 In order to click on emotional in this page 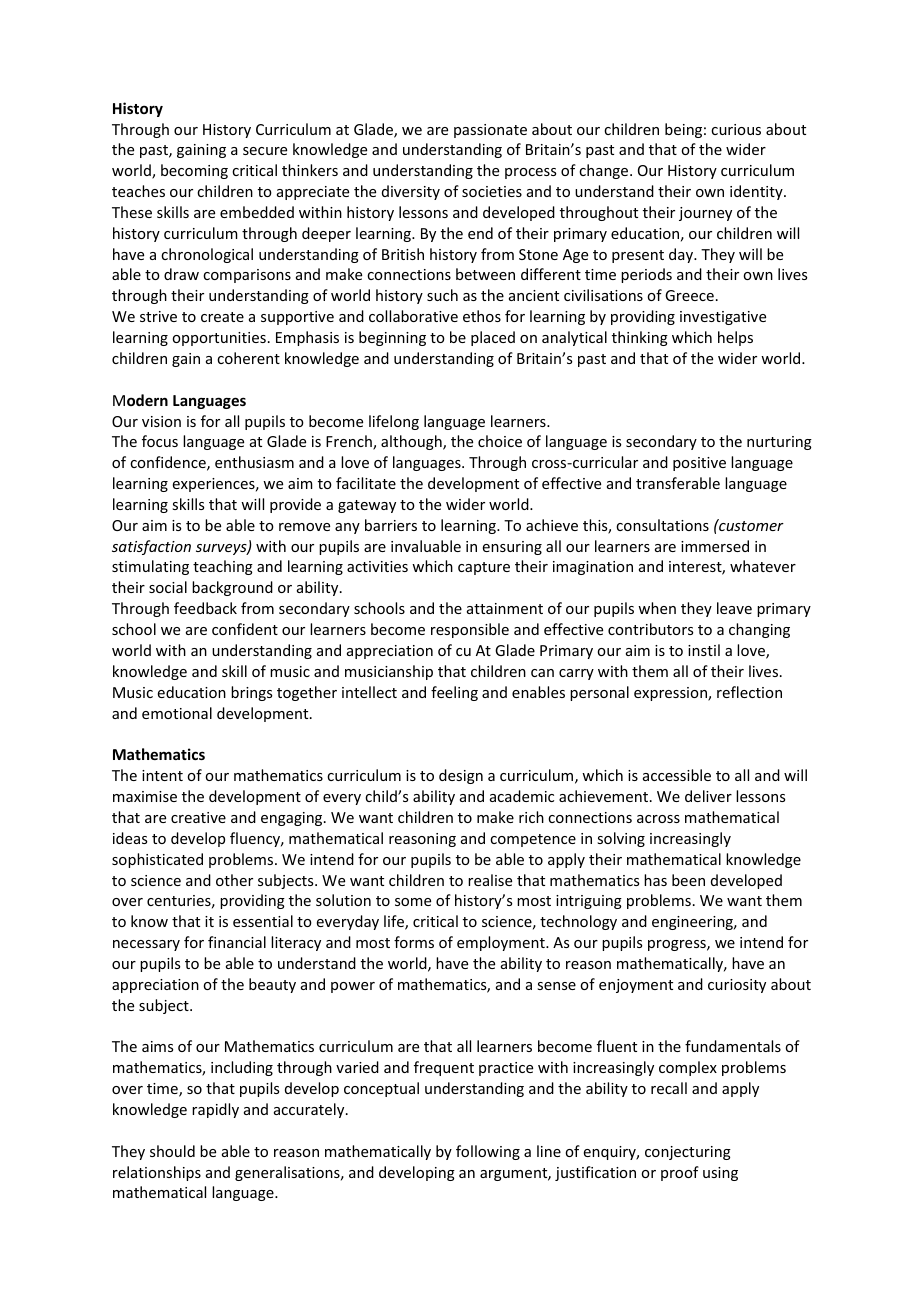, I will do `click(177, 713)`.
